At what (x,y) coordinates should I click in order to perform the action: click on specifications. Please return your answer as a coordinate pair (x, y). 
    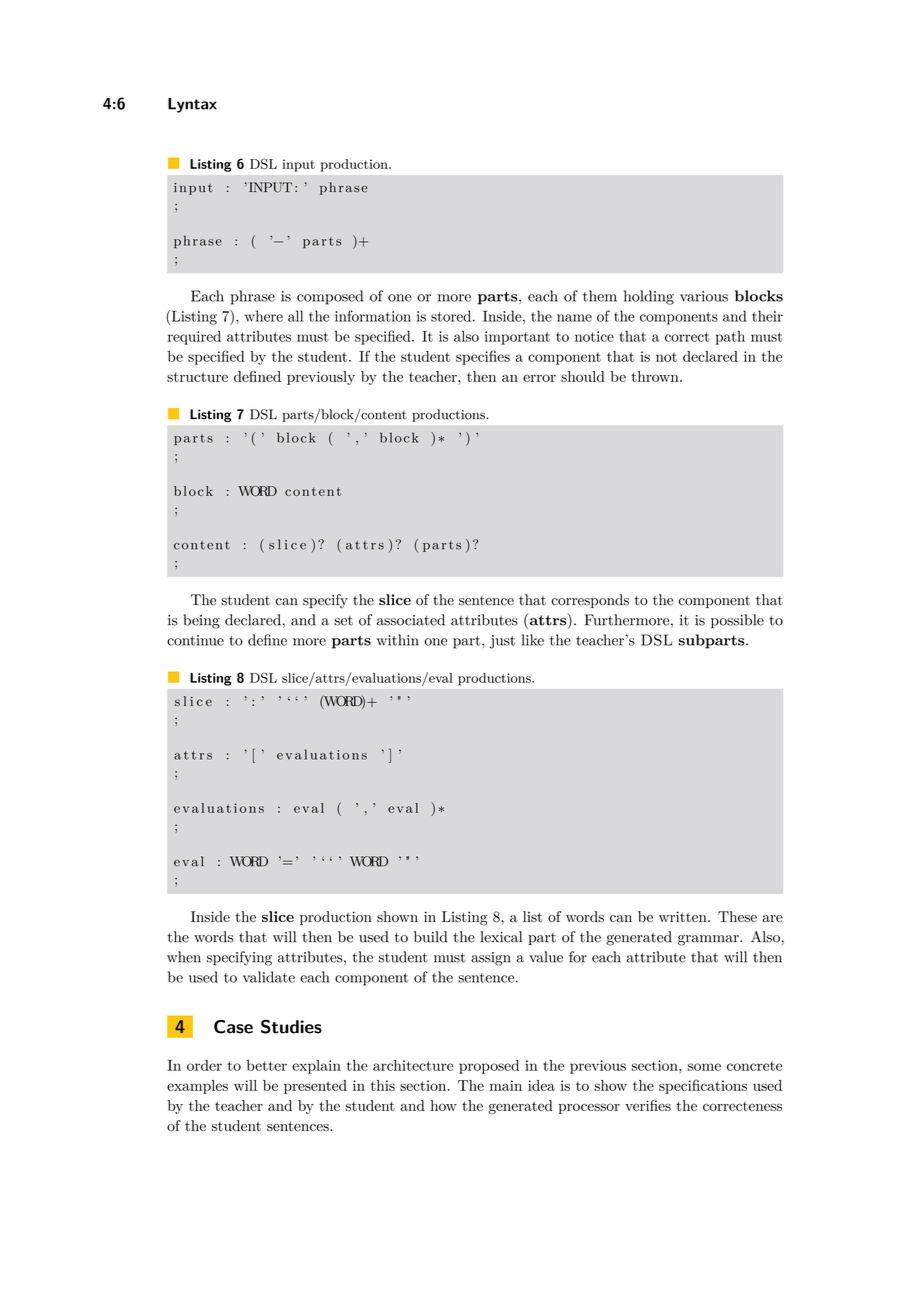
    Looking at the image, I should click on (703, 1086).
